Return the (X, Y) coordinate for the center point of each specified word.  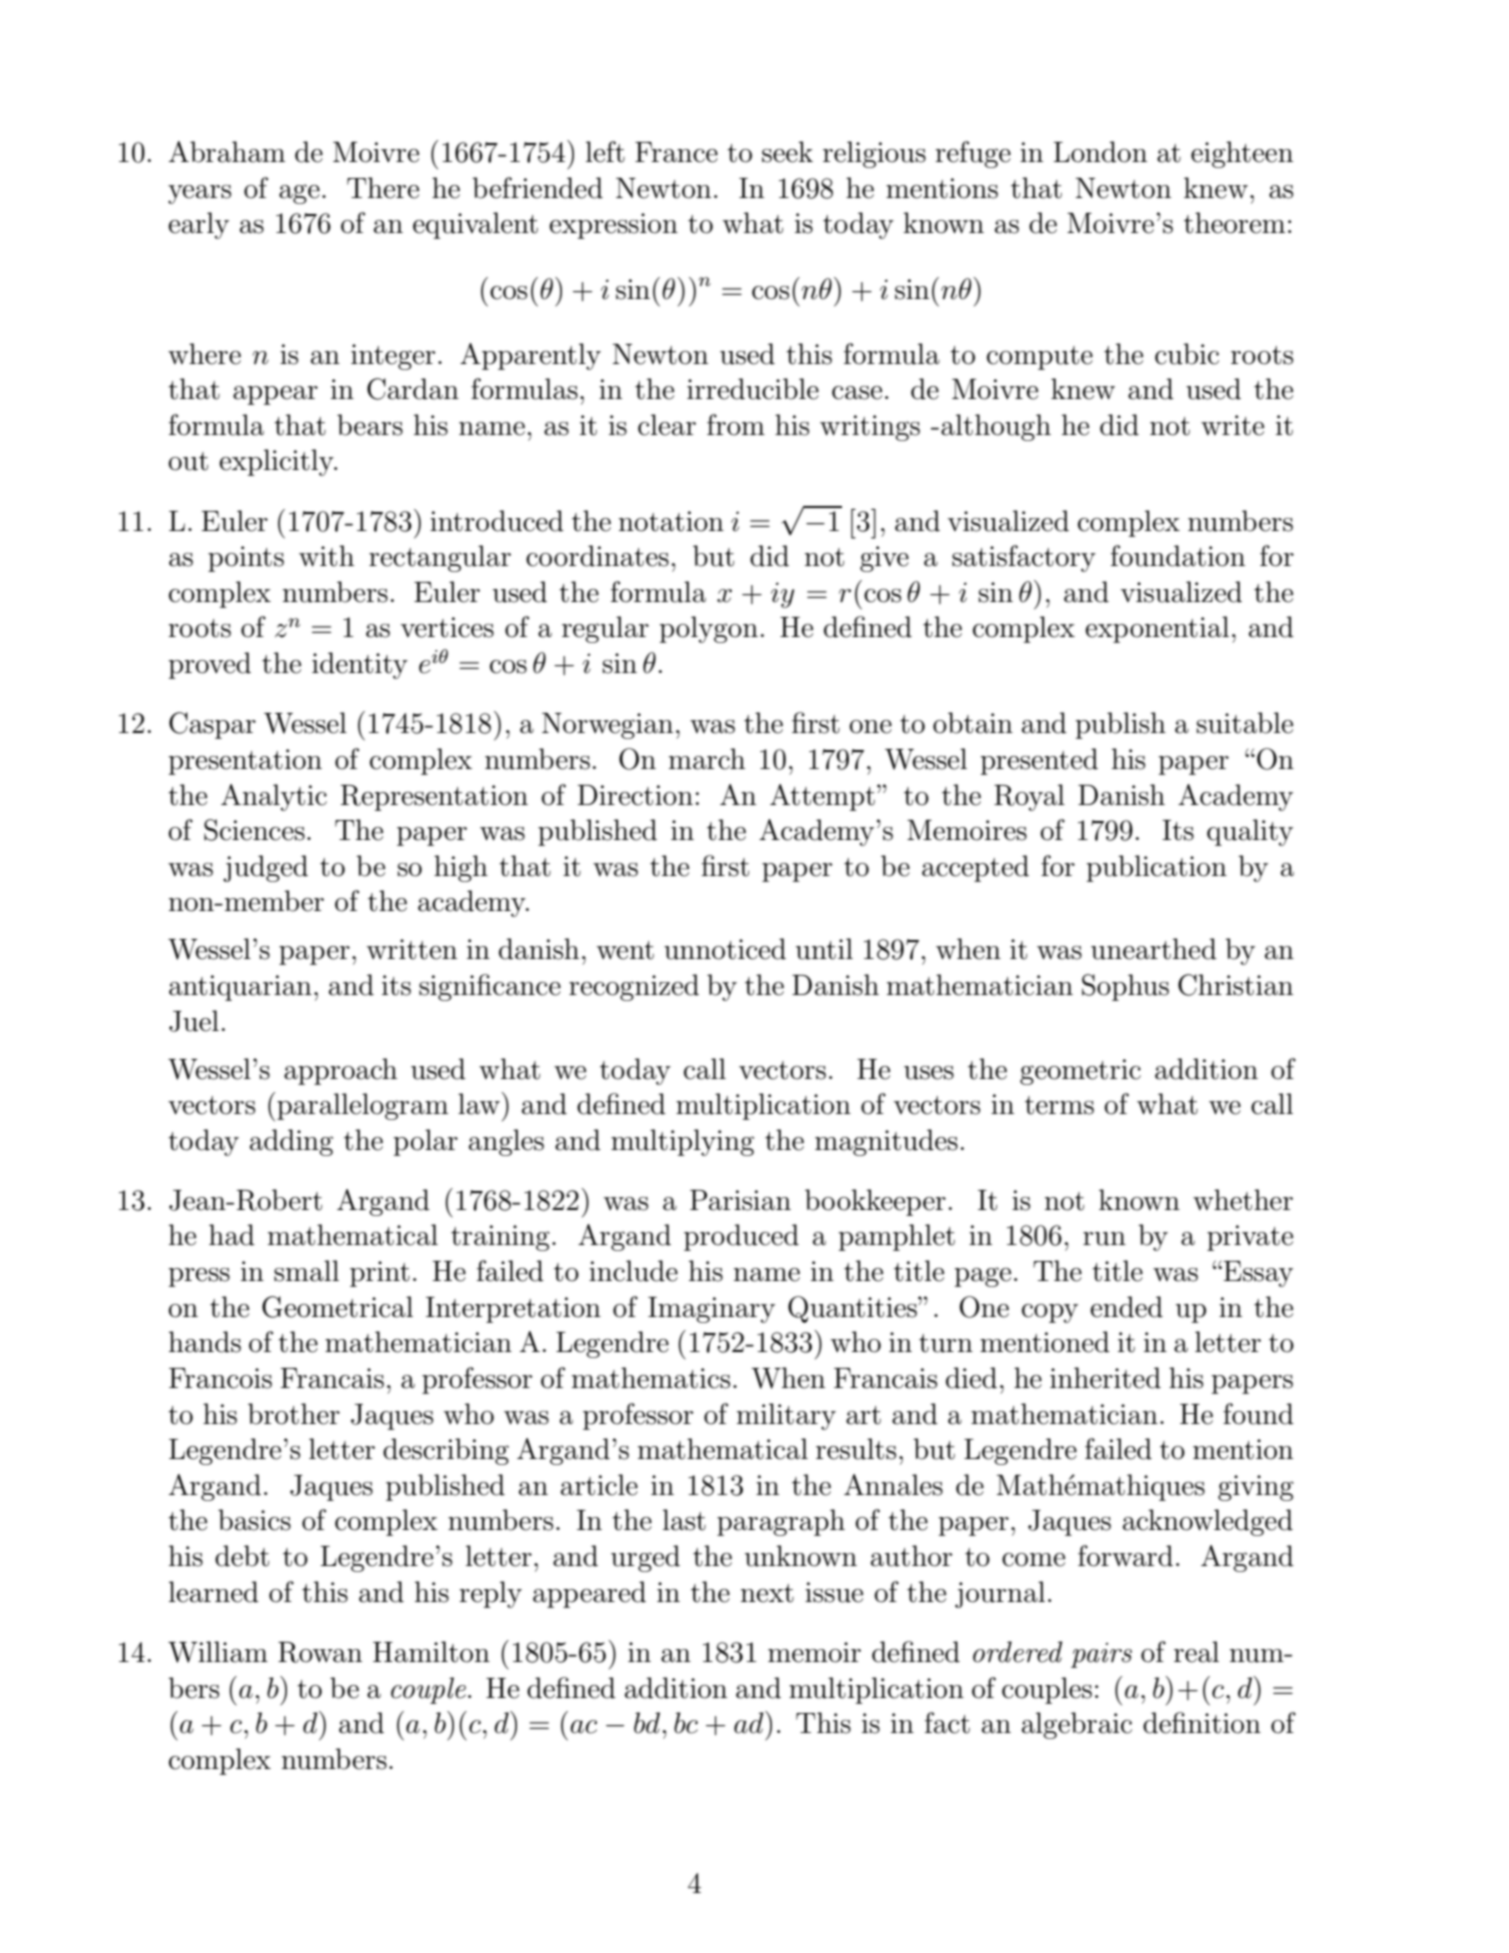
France (676, 152)
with (326, 556)
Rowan (320, 1652)
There (383, 188)
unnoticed (725, 949)
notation (671, 521)
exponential (1157, 629)
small (306, 1271)
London (1100, 152)
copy (1050, 1313)
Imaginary (711, 1310)
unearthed (1154, 949)
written (412, 949)
